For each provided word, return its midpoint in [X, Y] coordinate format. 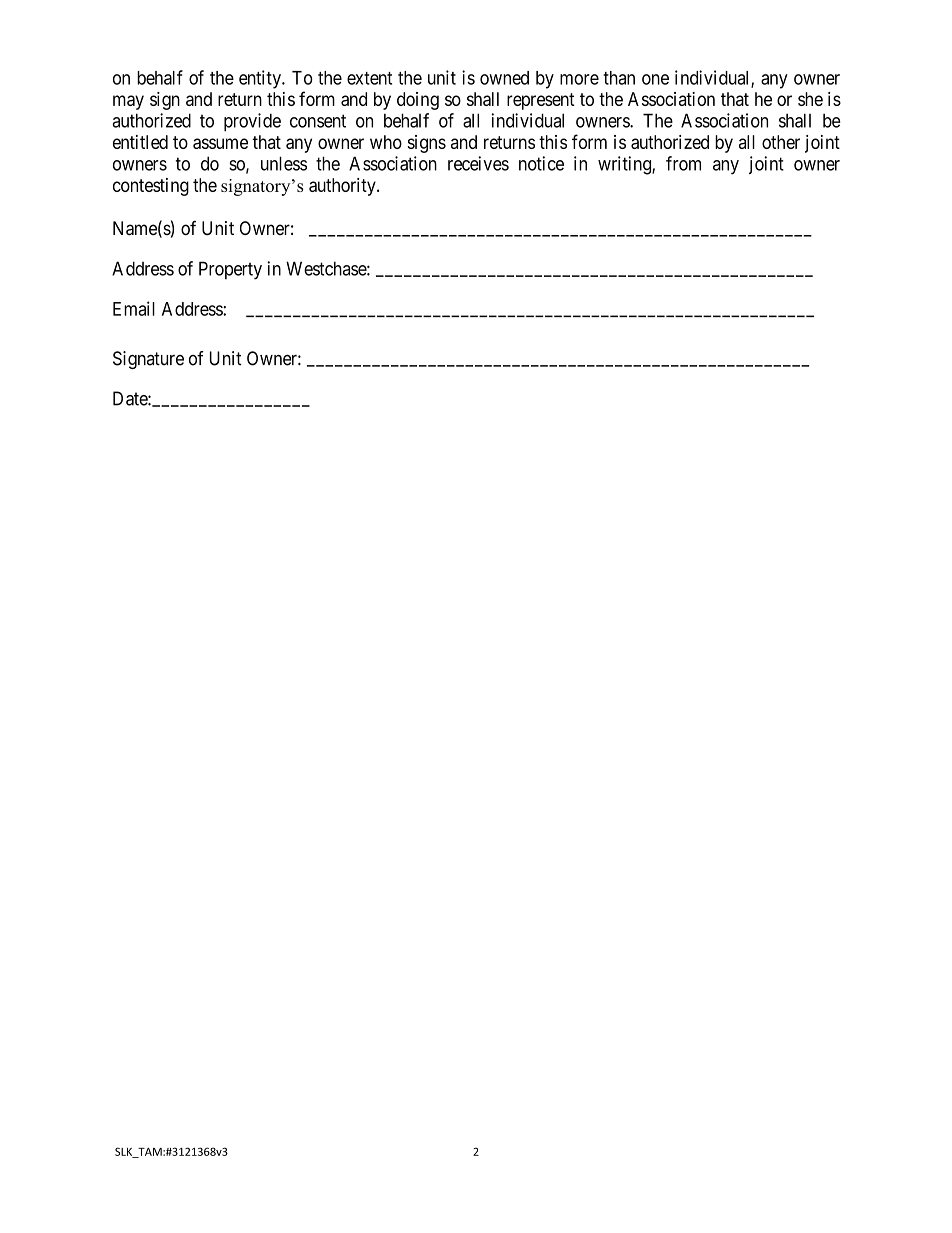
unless [284, 163]
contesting [151, 187]
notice [541, 163]
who [386, 142]
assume [220, 143]
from [683, 163]
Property [230, 270]
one [655, 79]
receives [478, 163]
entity [261, 79]
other [781, 142]
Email [134, 308]
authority [343, 187]
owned [504, 78]
